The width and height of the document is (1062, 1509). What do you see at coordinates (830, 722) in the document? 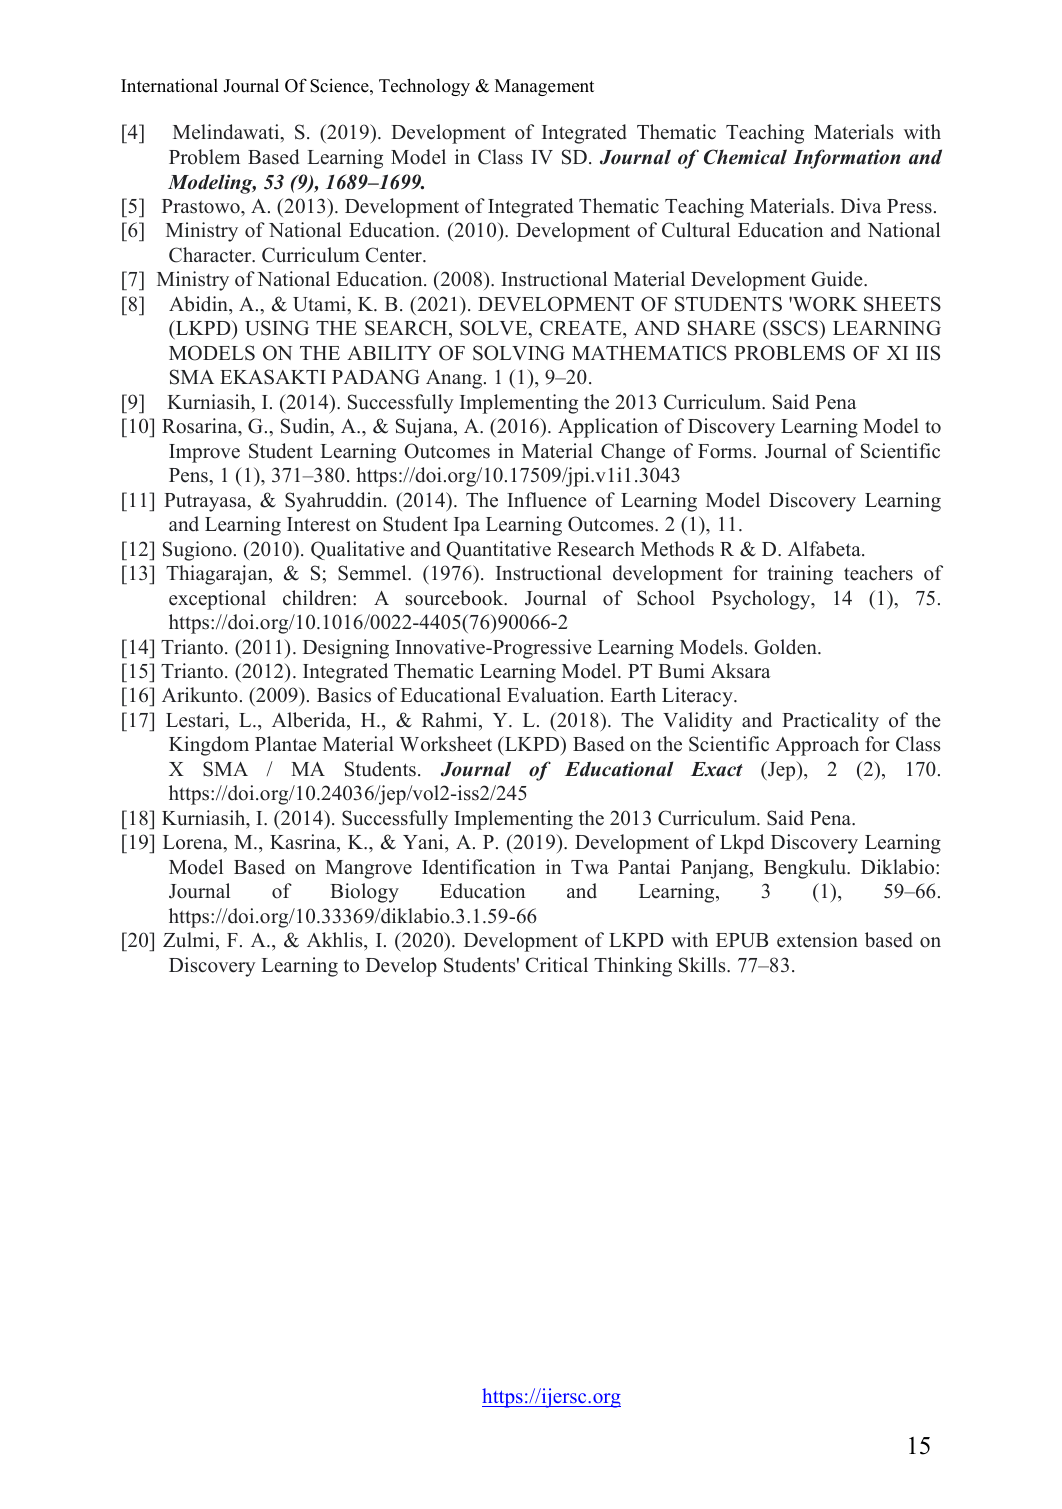
I see `Practicality` at bounding box center [830, 722].
